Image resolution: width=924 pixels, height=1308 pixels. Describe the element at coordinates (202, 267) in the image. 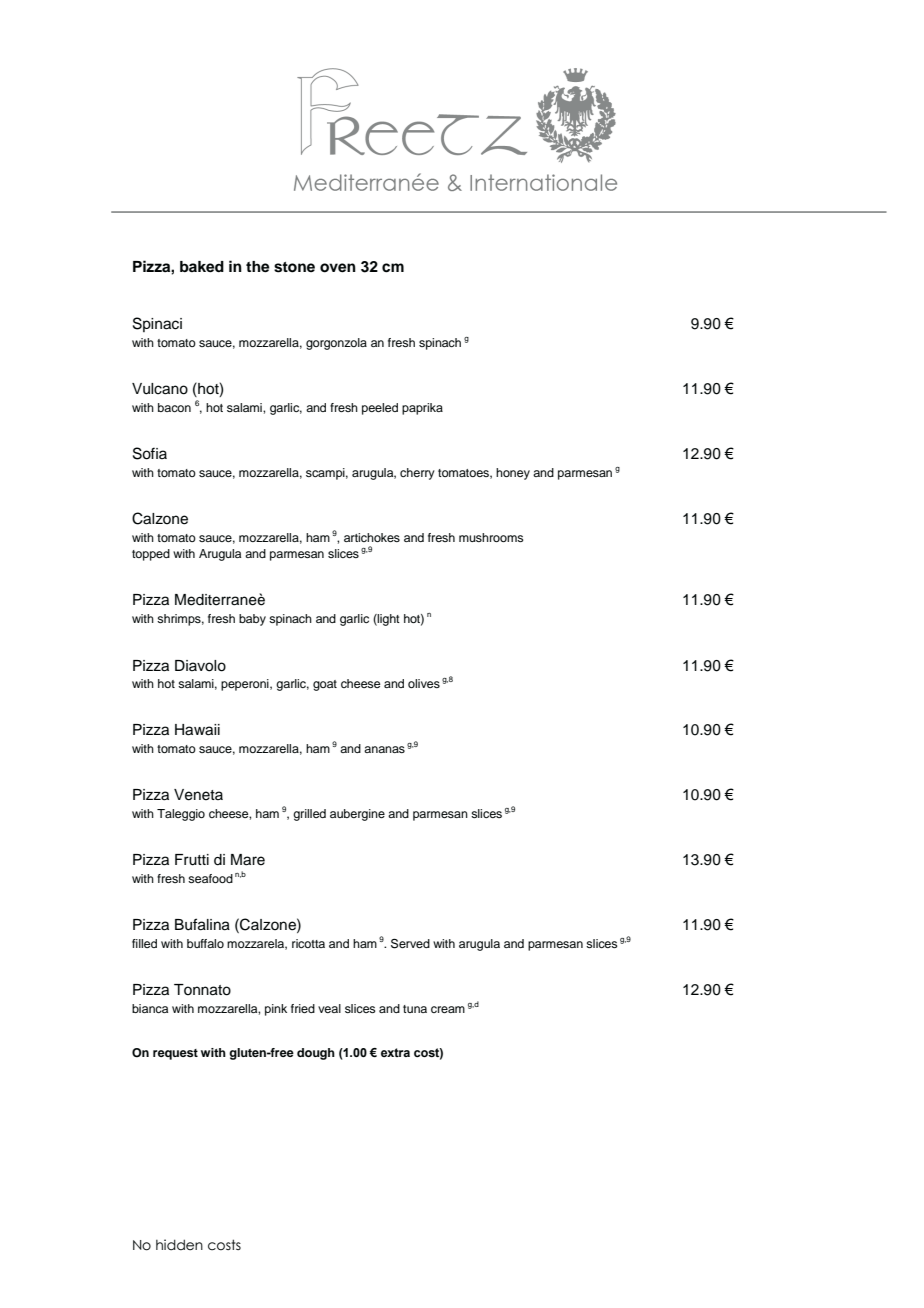

I see `baked` at that location.
